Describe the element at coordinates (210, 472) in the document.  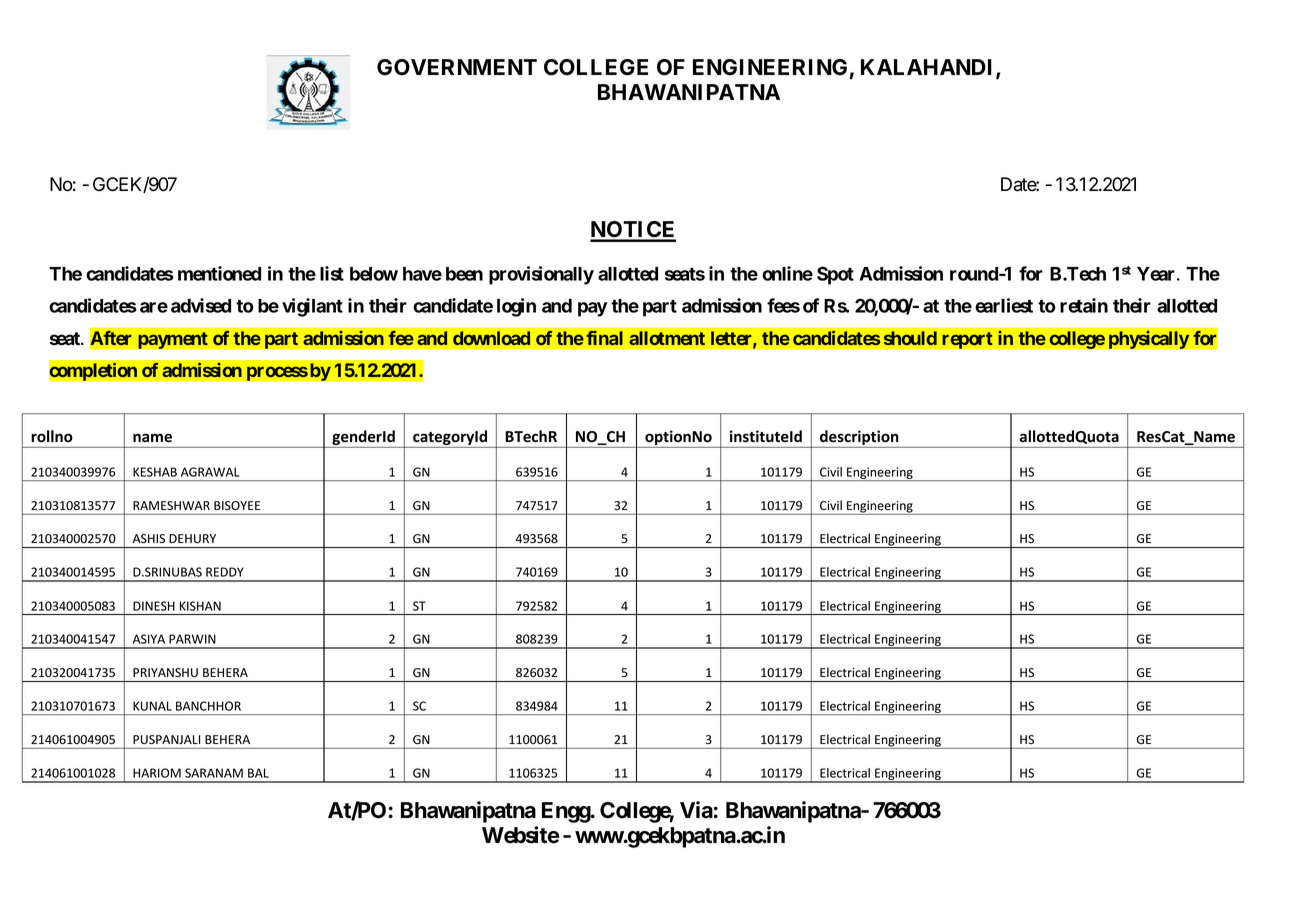
I see `AGRAWAL` at that location.
